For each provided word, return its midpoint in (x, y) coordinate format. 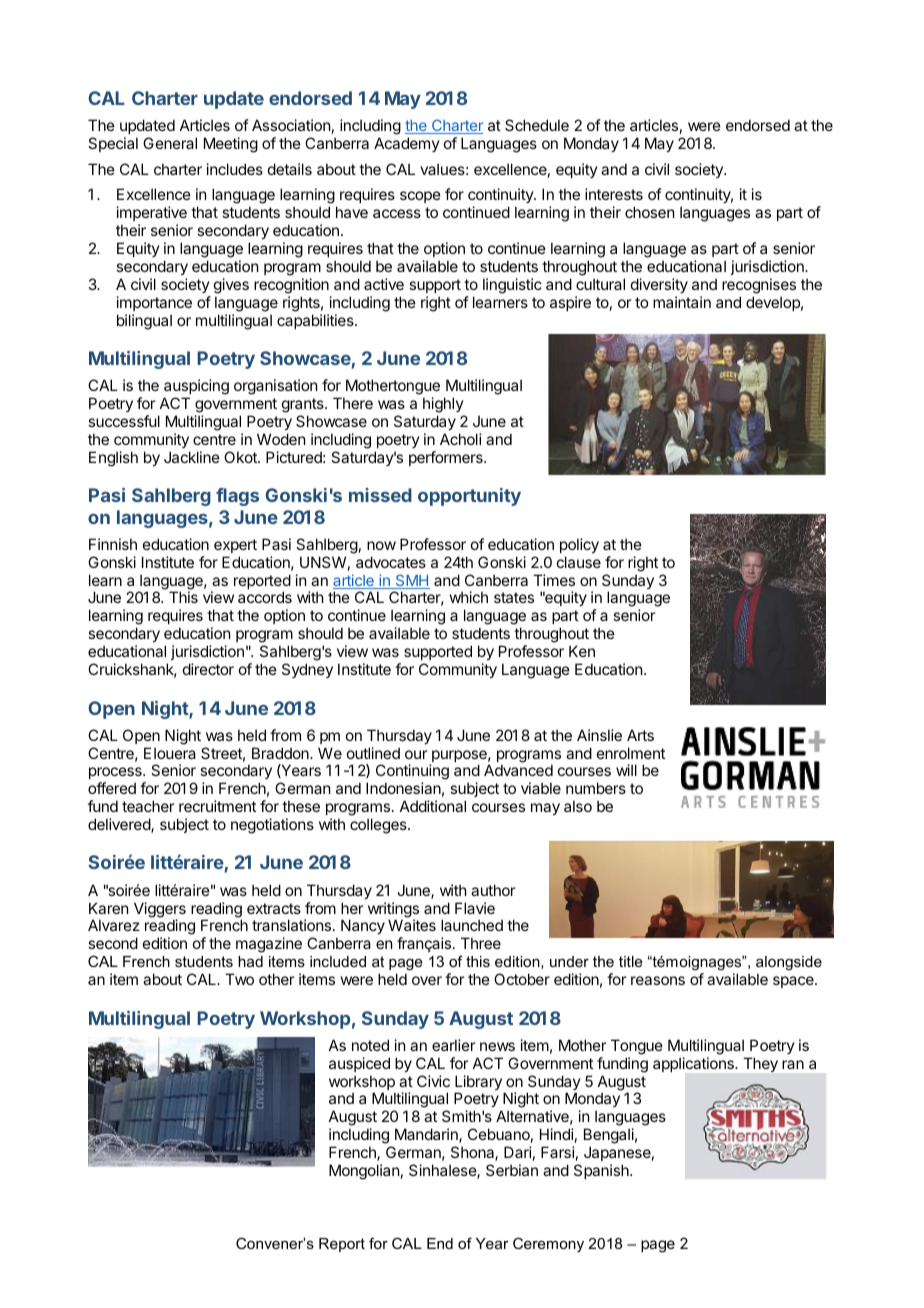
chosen (649, 212)
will (626, 770)
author (493, 890)
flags (237, 497)
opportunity (469, 497)
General (170, 143)
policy (579, 545)
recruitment (217, 806)
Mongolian (364, 1172)
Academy (407, 144)
